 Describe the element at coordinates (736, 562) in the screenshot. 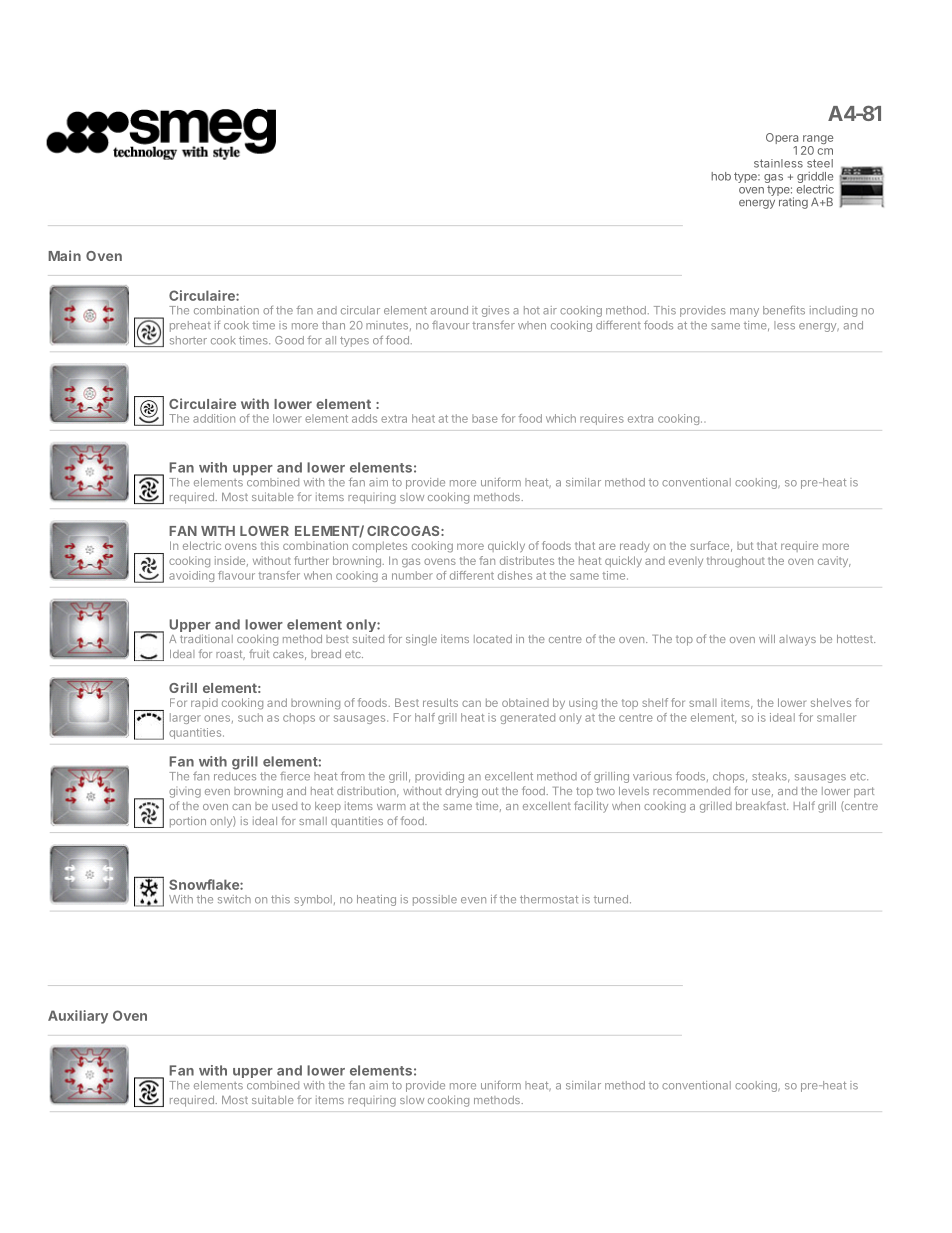

I see `throughout` at that location.
